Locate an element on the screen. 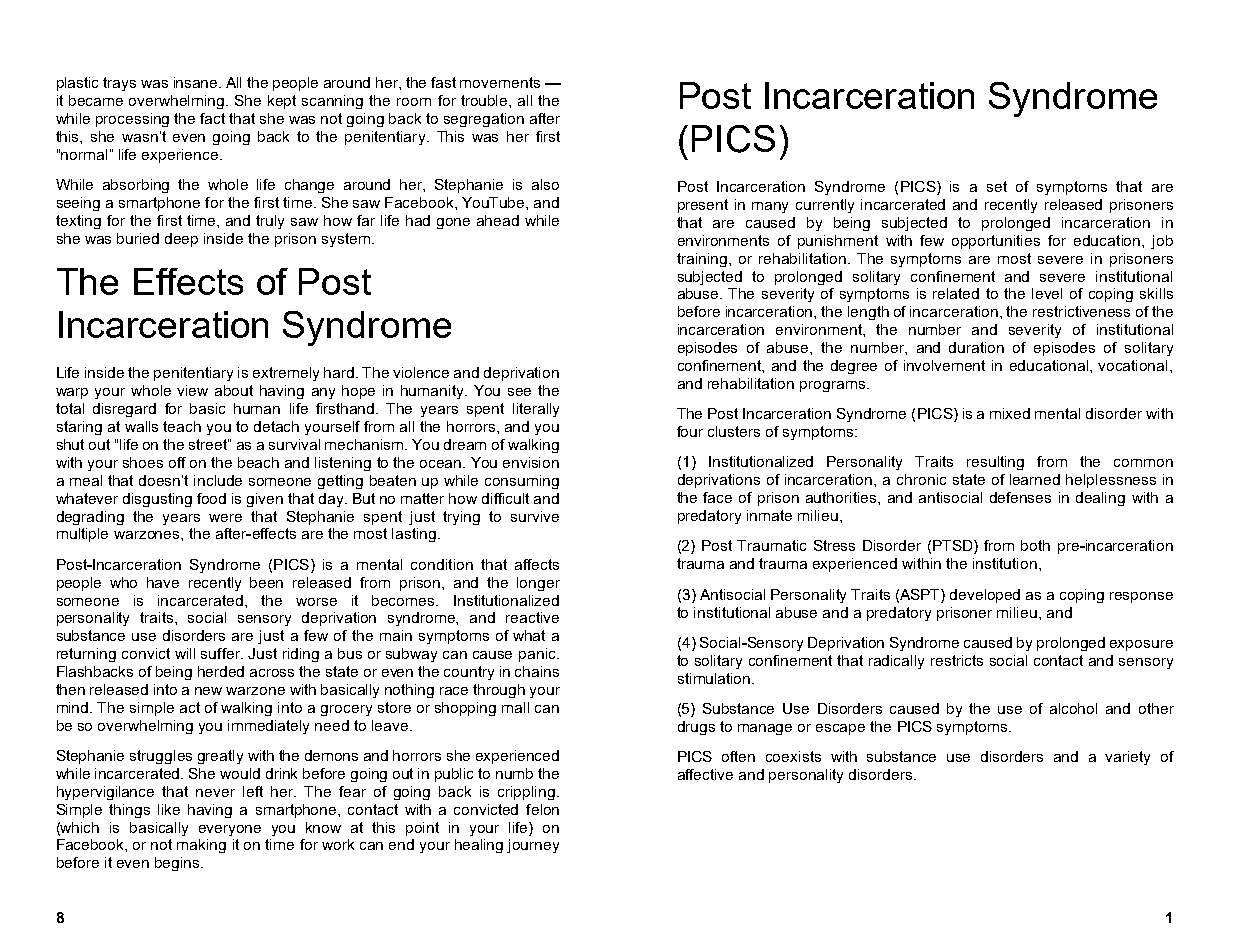 The height and width of the screenshot is (952, 1233). fact is located at coordinates (212, 118).
